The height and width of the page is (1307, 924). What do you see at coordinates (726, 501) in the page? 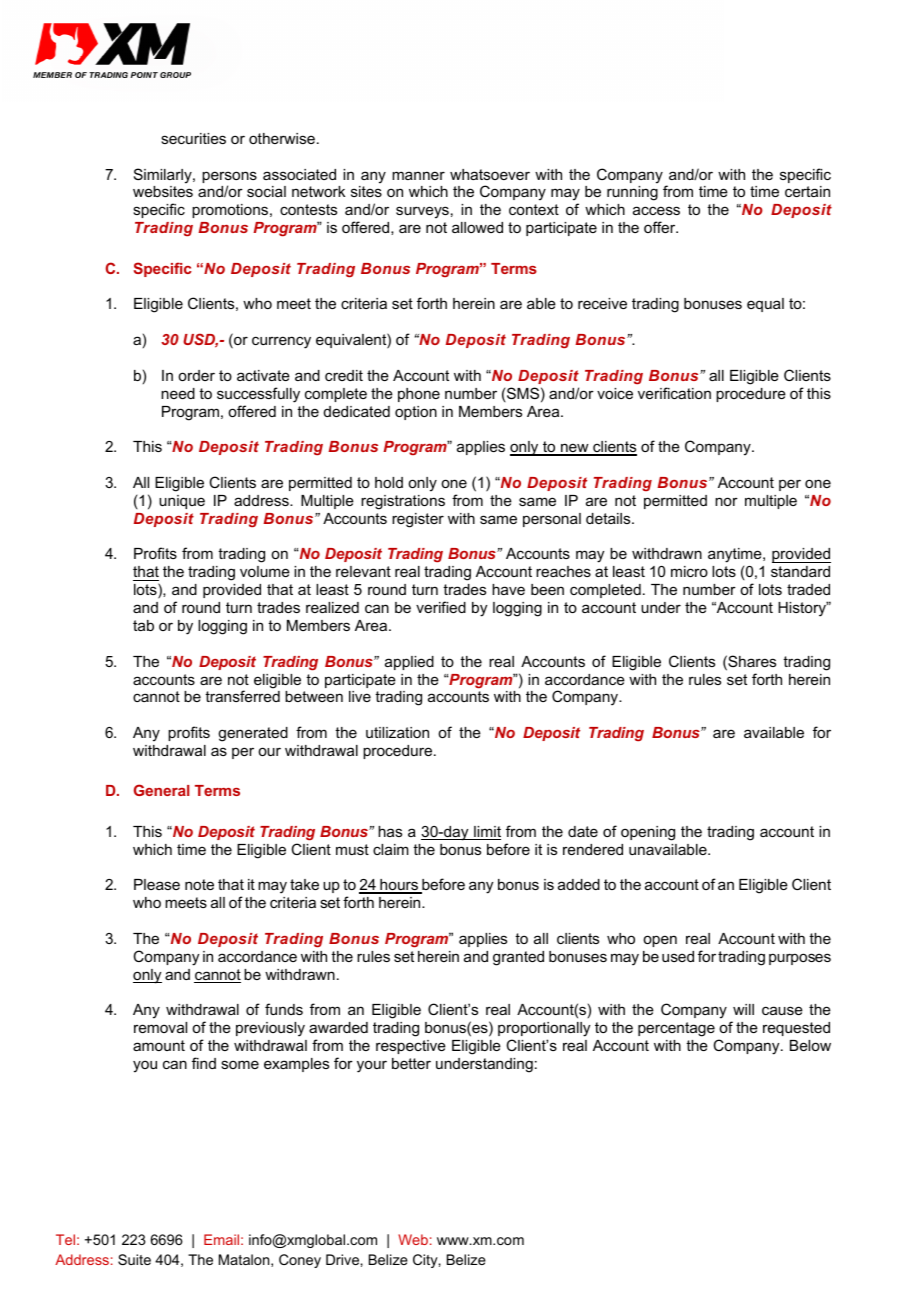
I see `nor` at bounding box center [726, 501].
